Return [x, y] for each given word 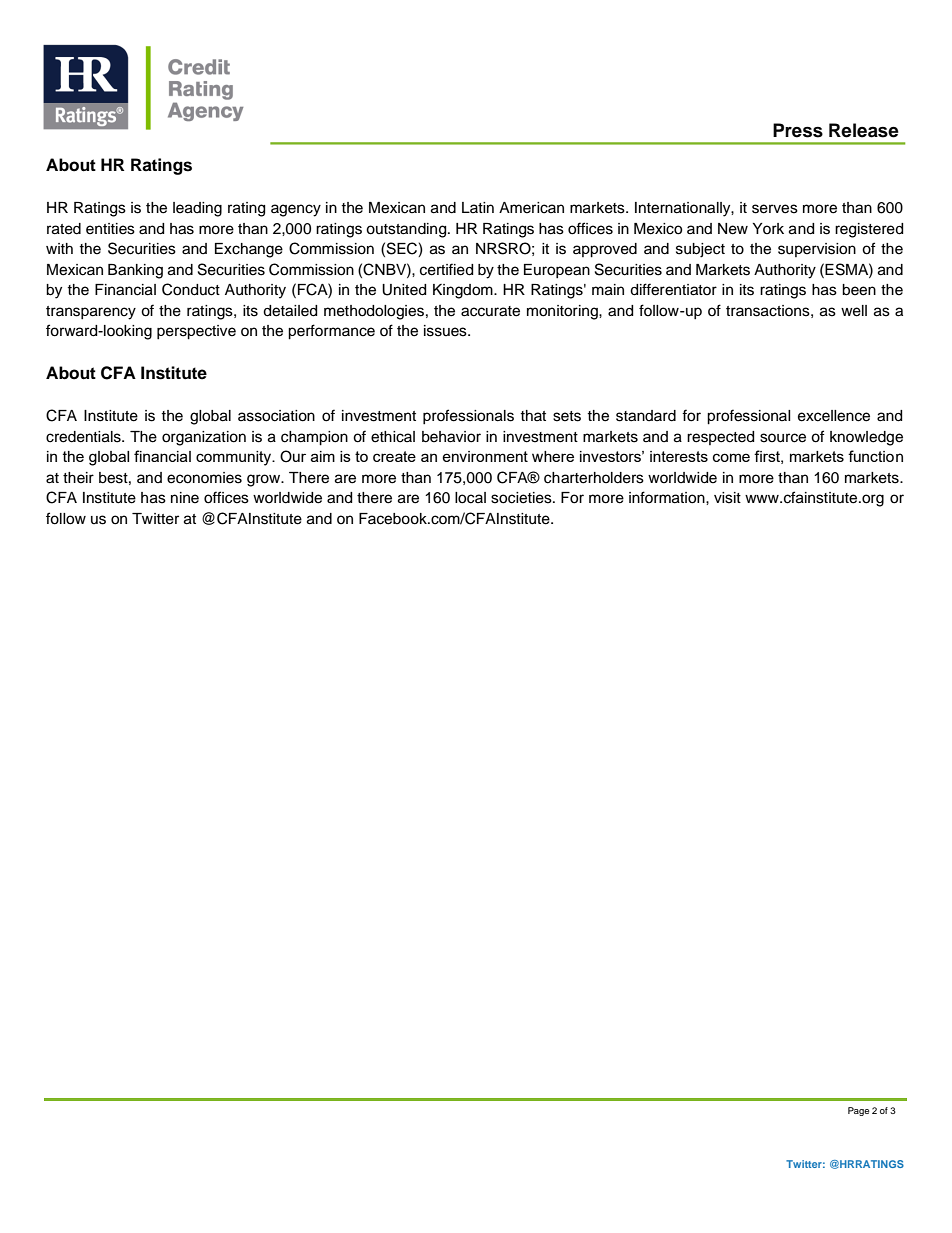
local [470, 498]
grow [265, 480]
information [668, 497]
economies [204, 478]
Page [858, 1111]
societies [522, 498]
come [731, 457]
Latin [478, 207]
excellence [834, 416]
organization [204, 438]
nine [185, 498]
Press [798, 130]
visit [727, 498]
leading [197, 209]
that [533, 415]
